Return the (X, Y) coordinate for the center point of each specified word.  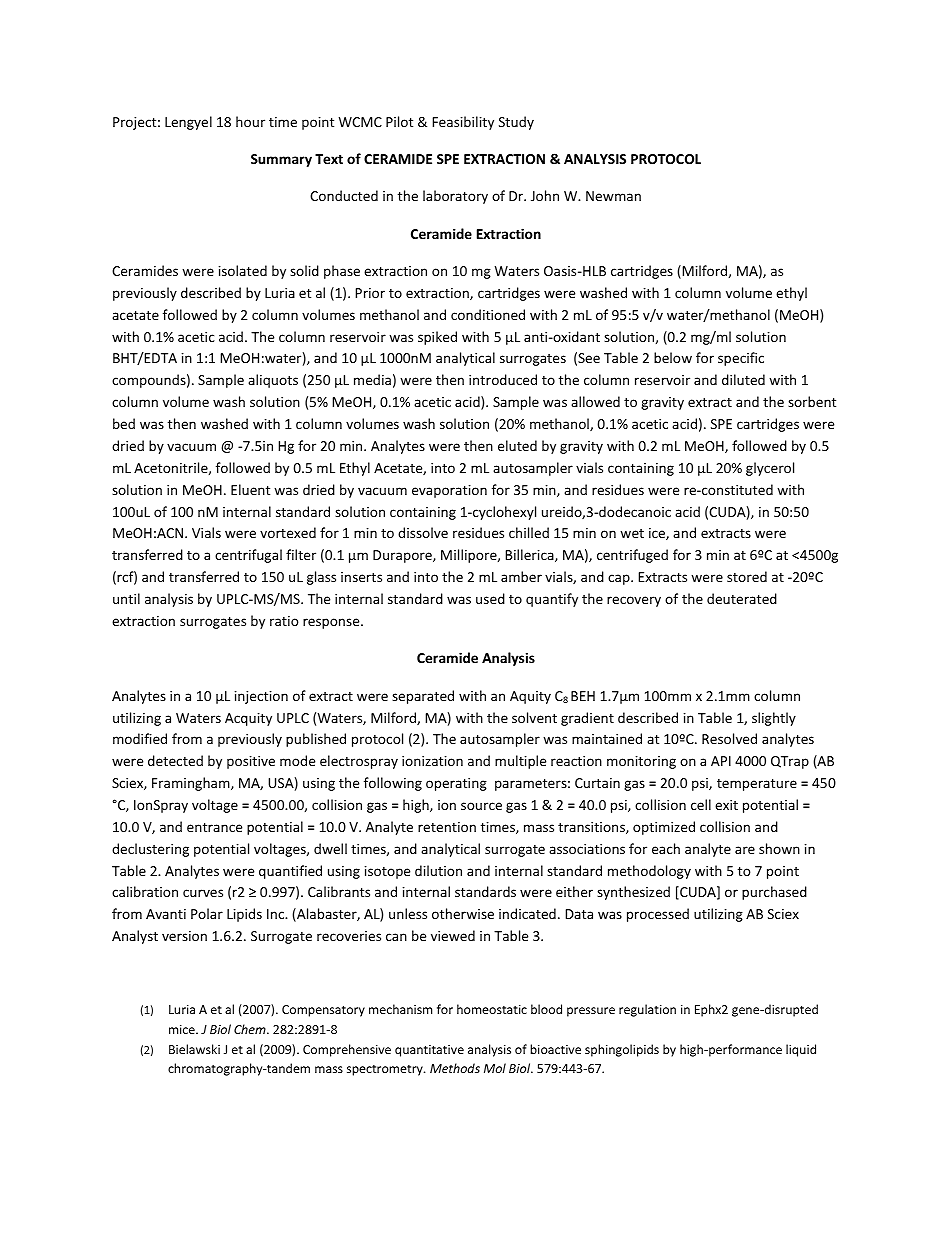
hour (250, 121)
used (490, 598)
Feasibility (463, 123)
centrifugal (248, 556)
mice (183, 1029)
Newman (613, 196)
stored (747, 576)
